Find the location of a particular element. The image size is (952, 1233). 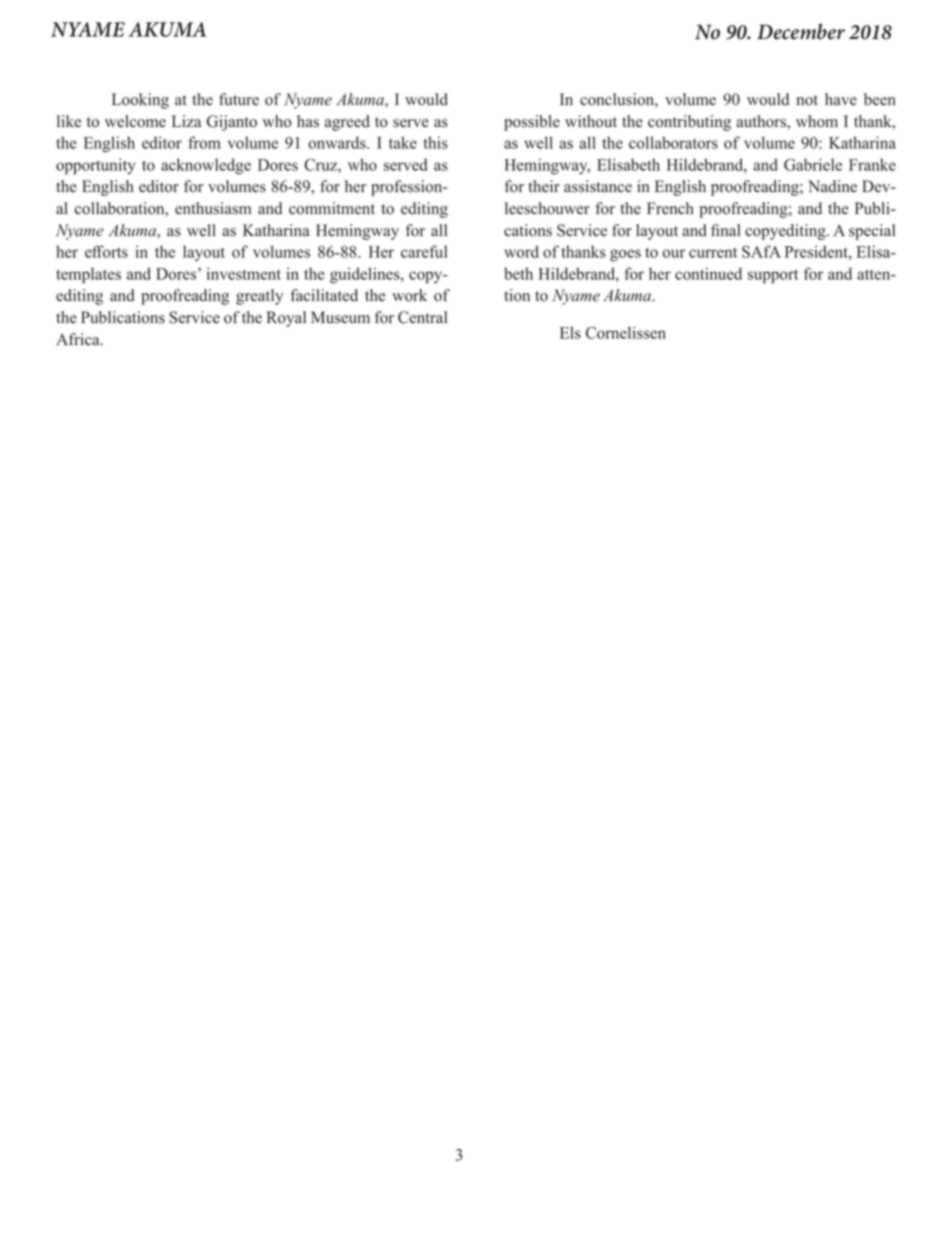

efforts is located at coordinates (106, 251).
